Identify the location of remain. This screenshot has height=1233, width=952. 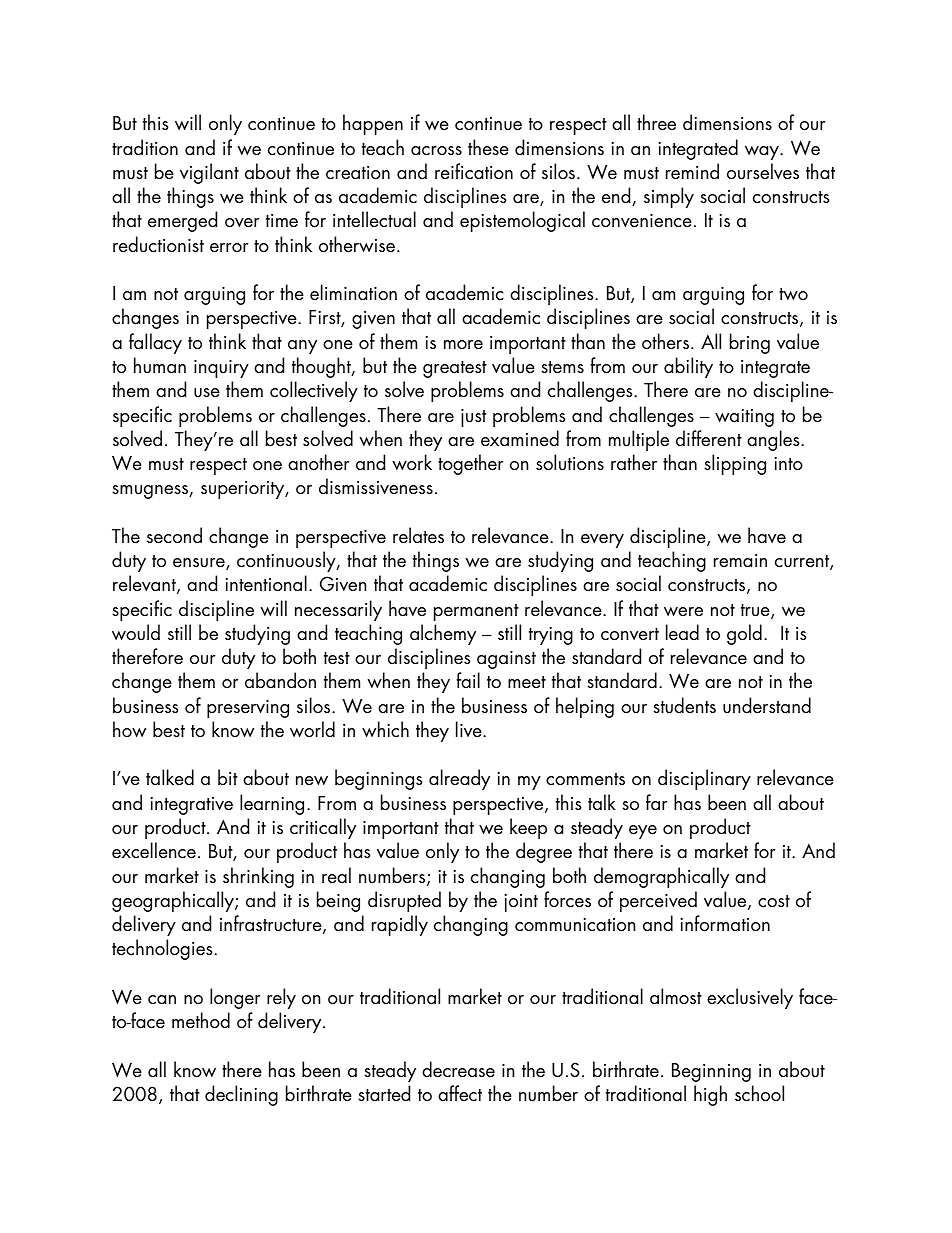
(740, 561).
